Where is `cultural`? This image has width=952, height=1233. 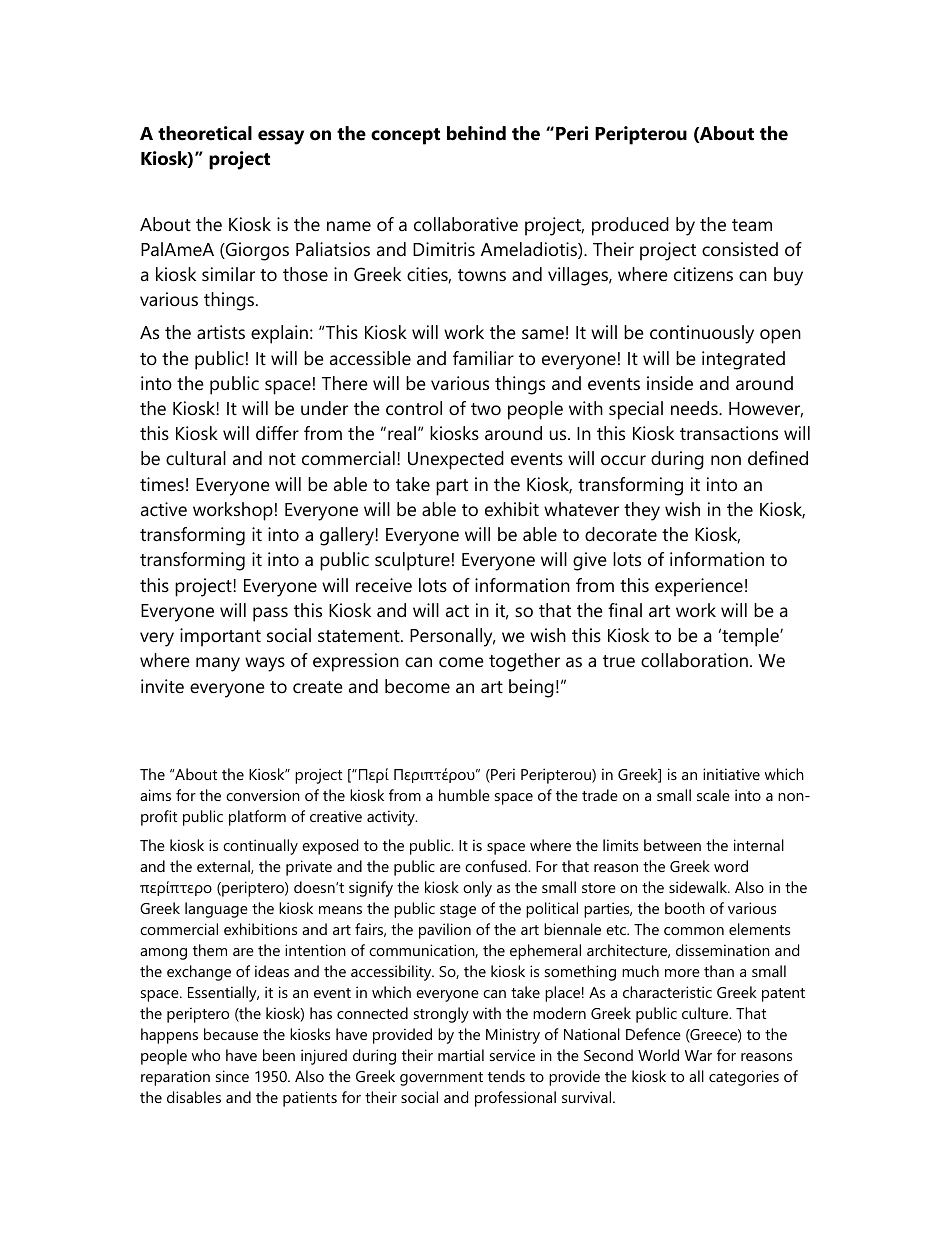 cultural is located at coordinates (196, 458).
